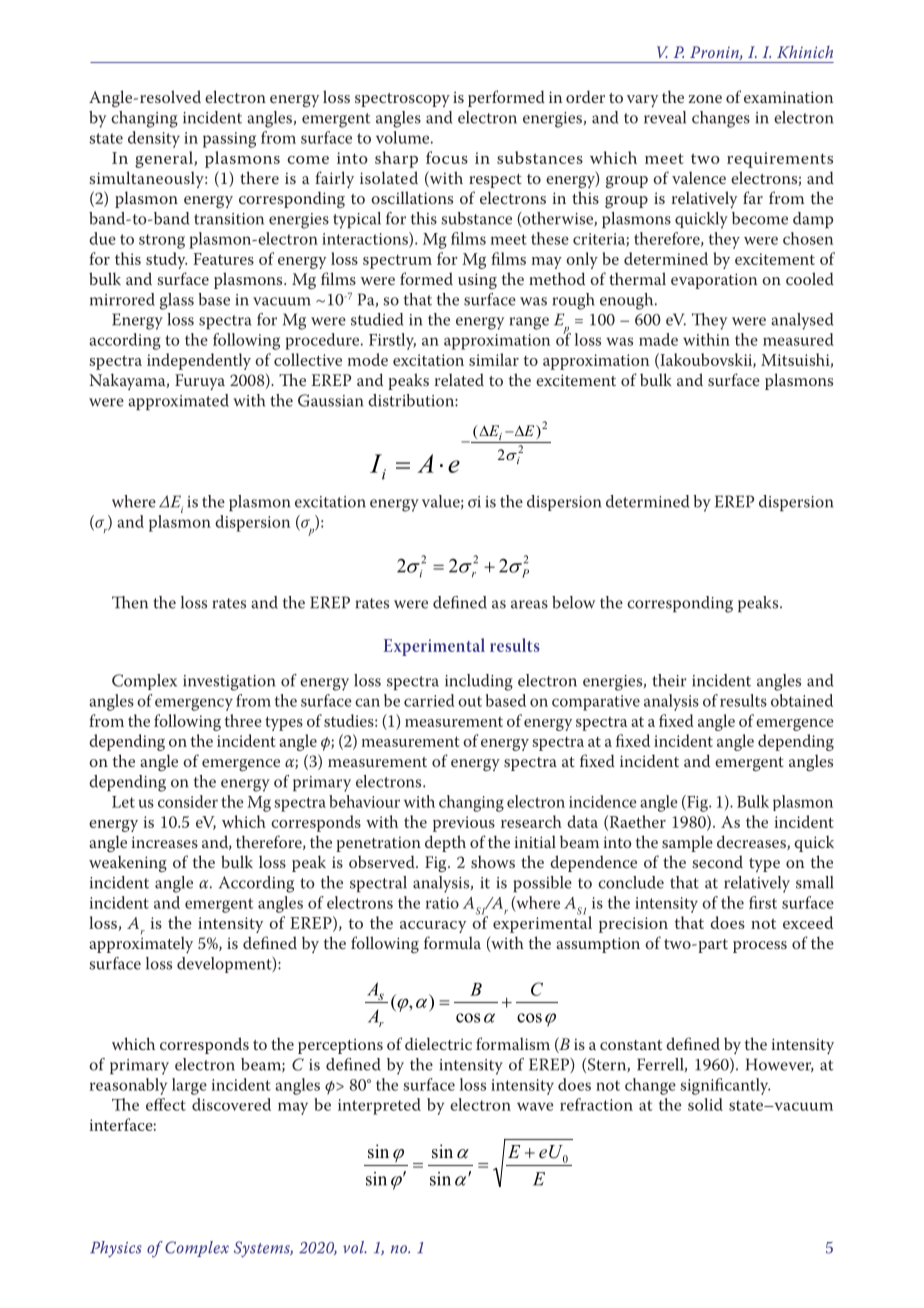  Describe the element at coordinates (447, 157) in the image. I see `focus` at that location.
